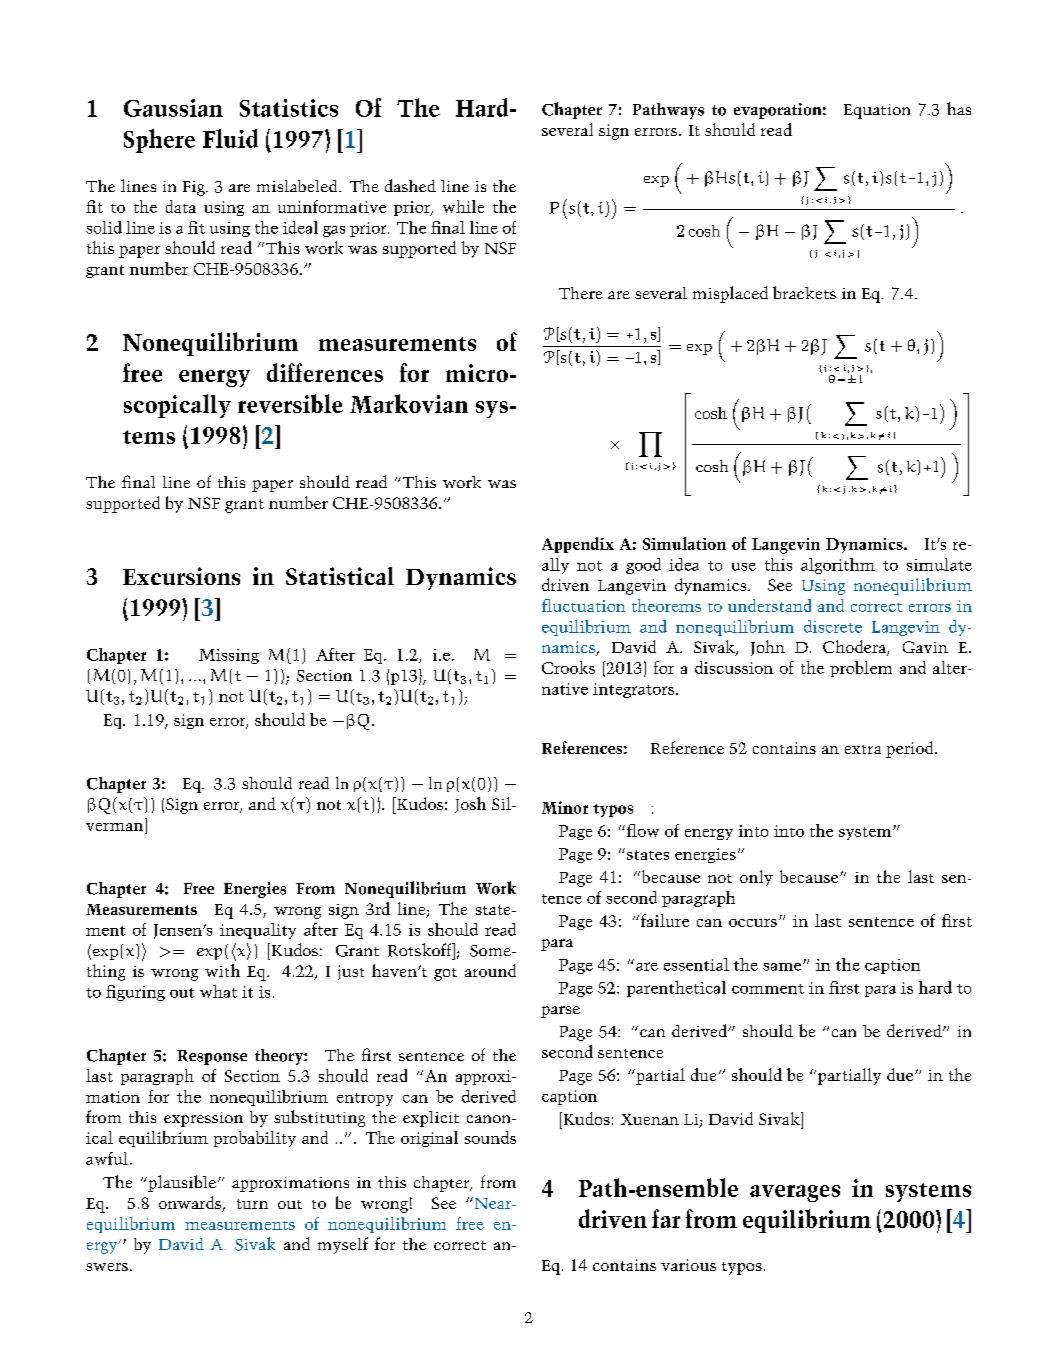  I want to click on Crooks, so click(568, 667).
